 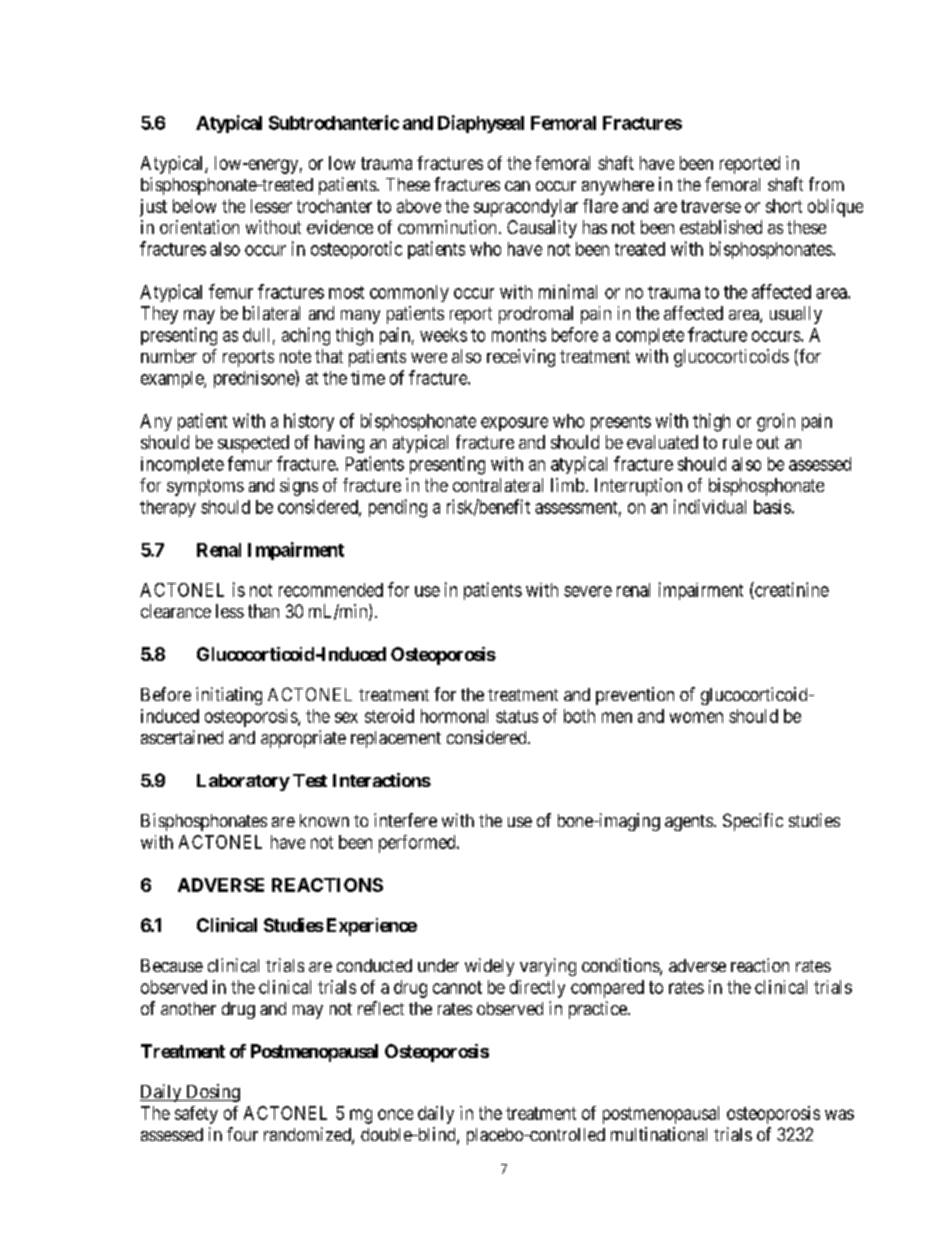 I want to click on status, so click(x=517, y=716).
